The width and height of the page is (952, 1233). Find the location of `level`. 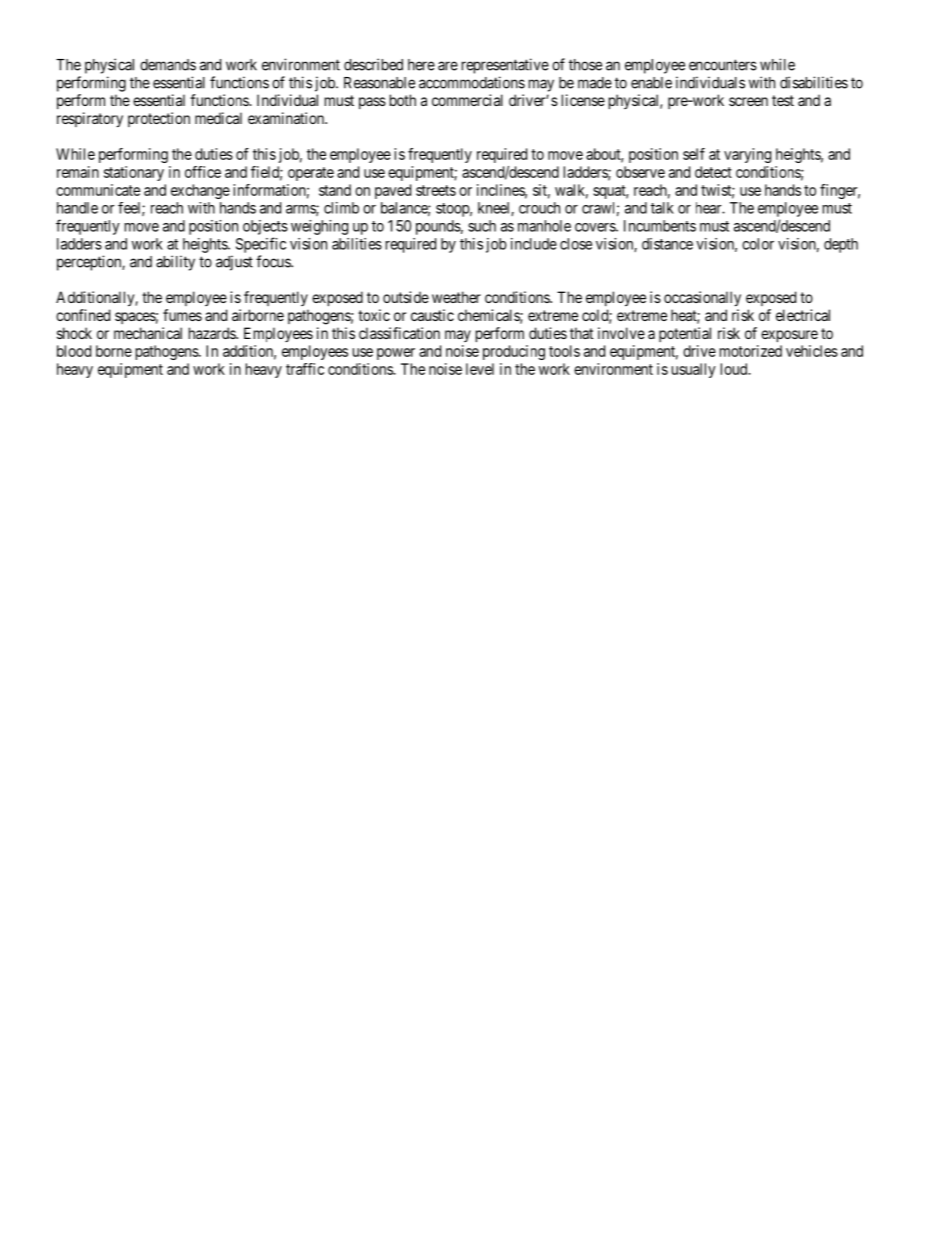

level is located at coordinates (480, 369).
